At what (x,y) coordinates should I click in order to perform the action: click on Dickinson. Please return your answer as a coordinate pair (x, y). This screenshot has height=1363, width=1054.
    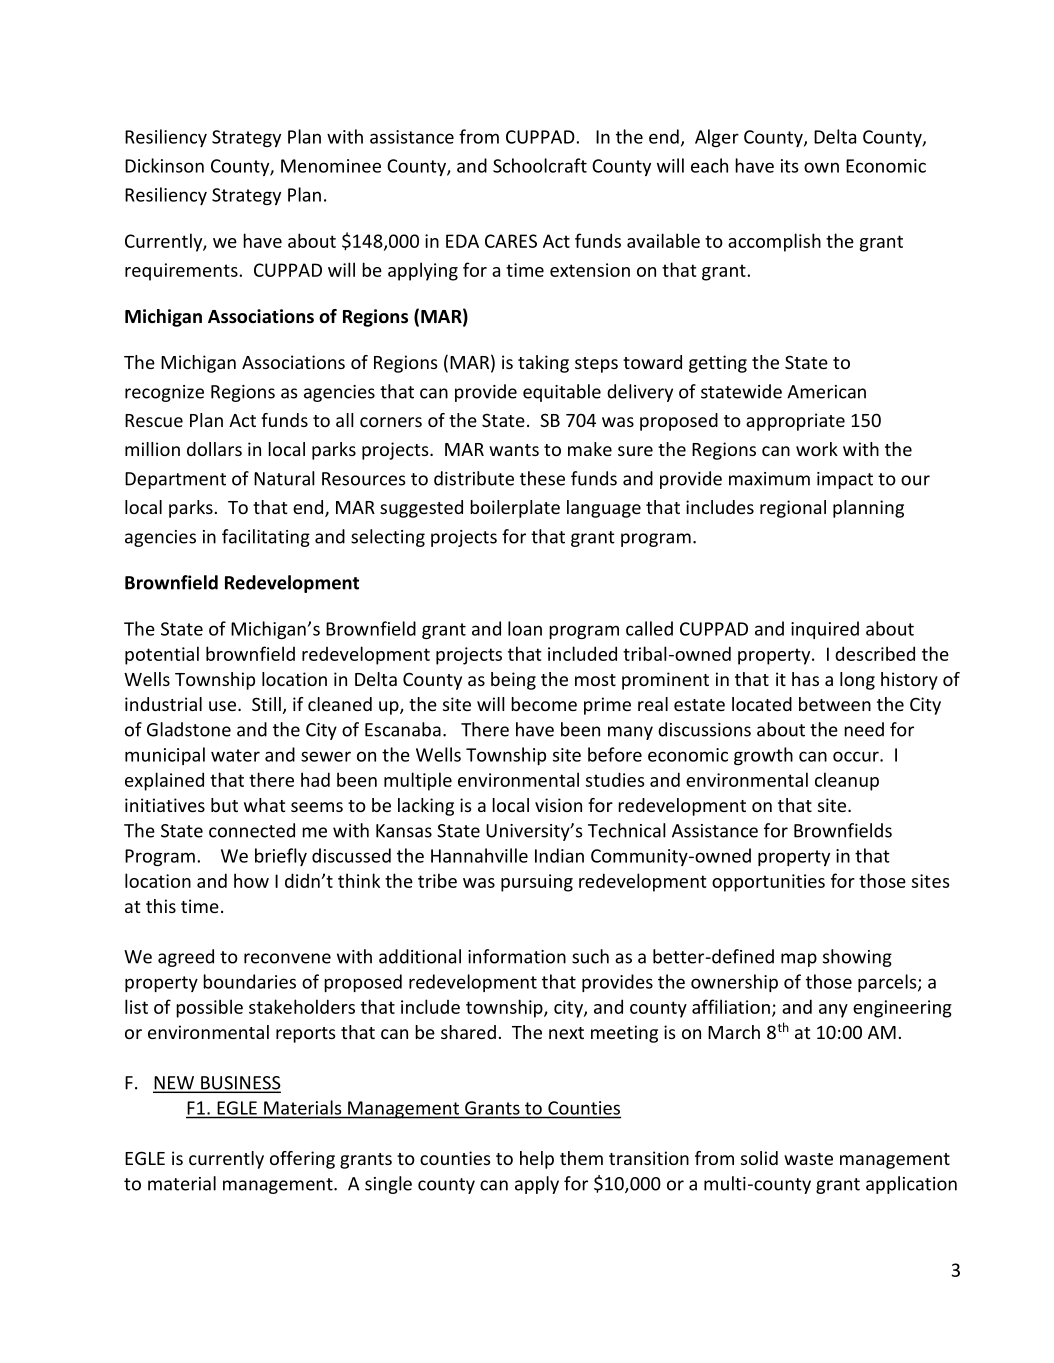
    Looking at the image, I should click on (164, 165).
